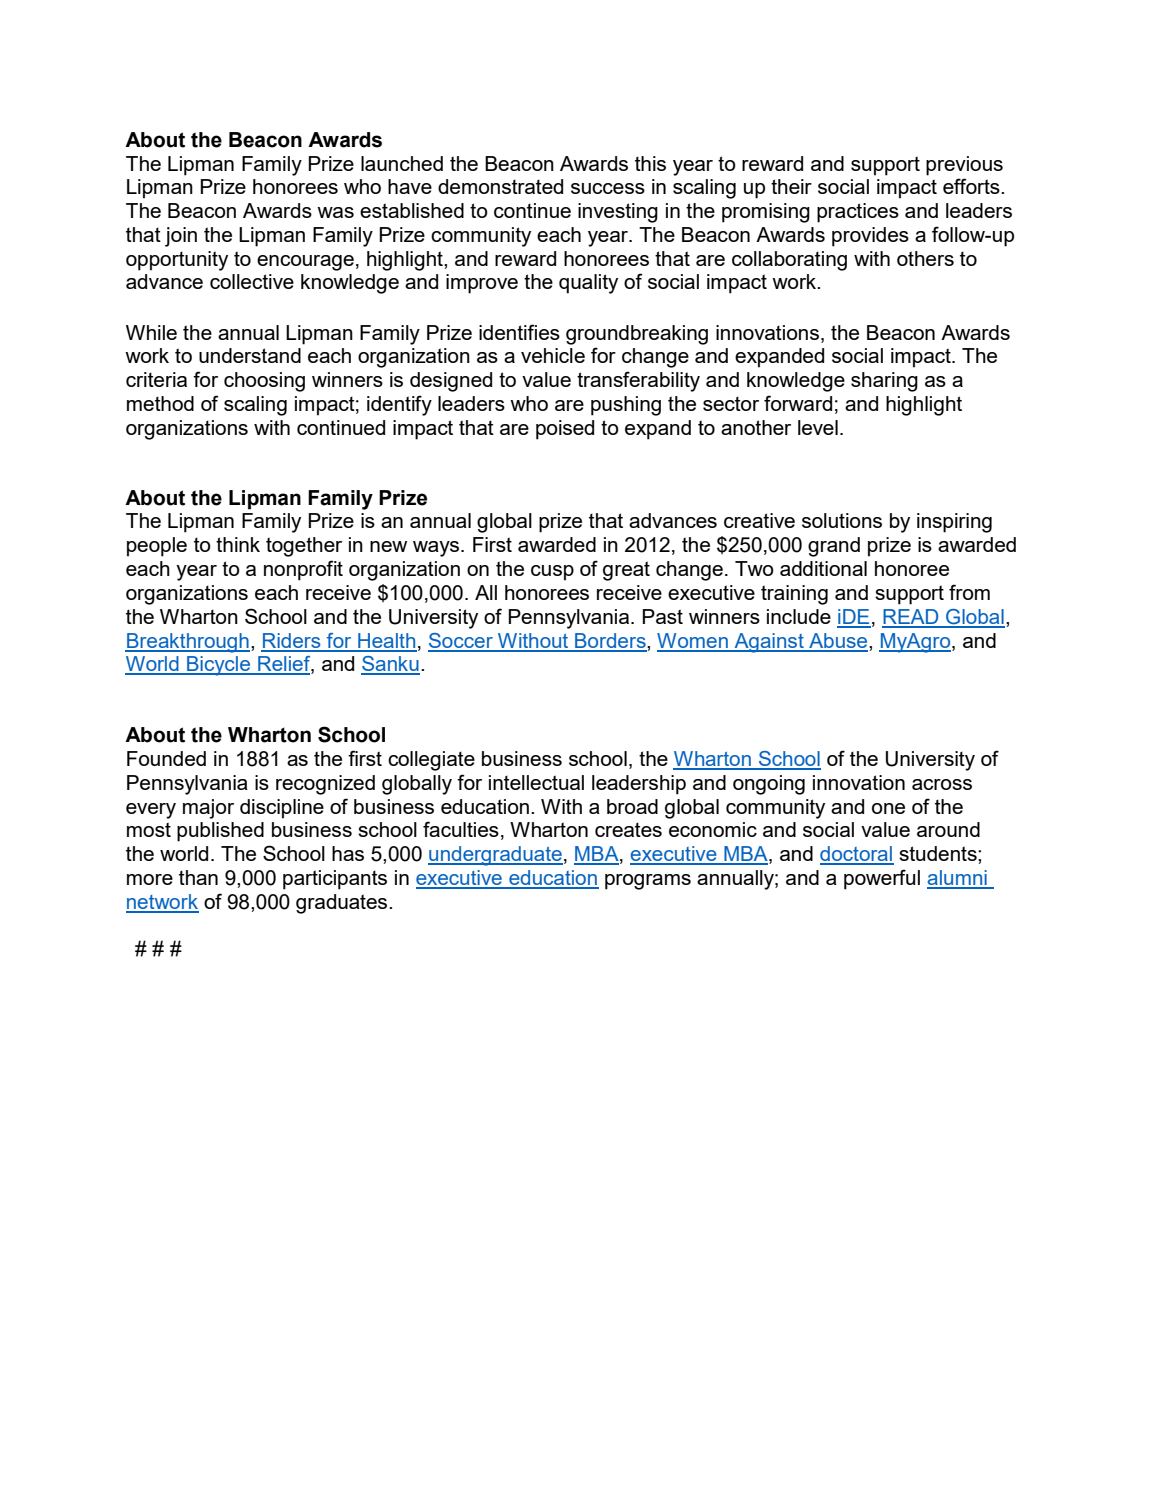 This image has width=1150, height=1488. What do you see at coordinates (882, 879) in the image?
I see `powerful` at bounding box center [882, 879].
